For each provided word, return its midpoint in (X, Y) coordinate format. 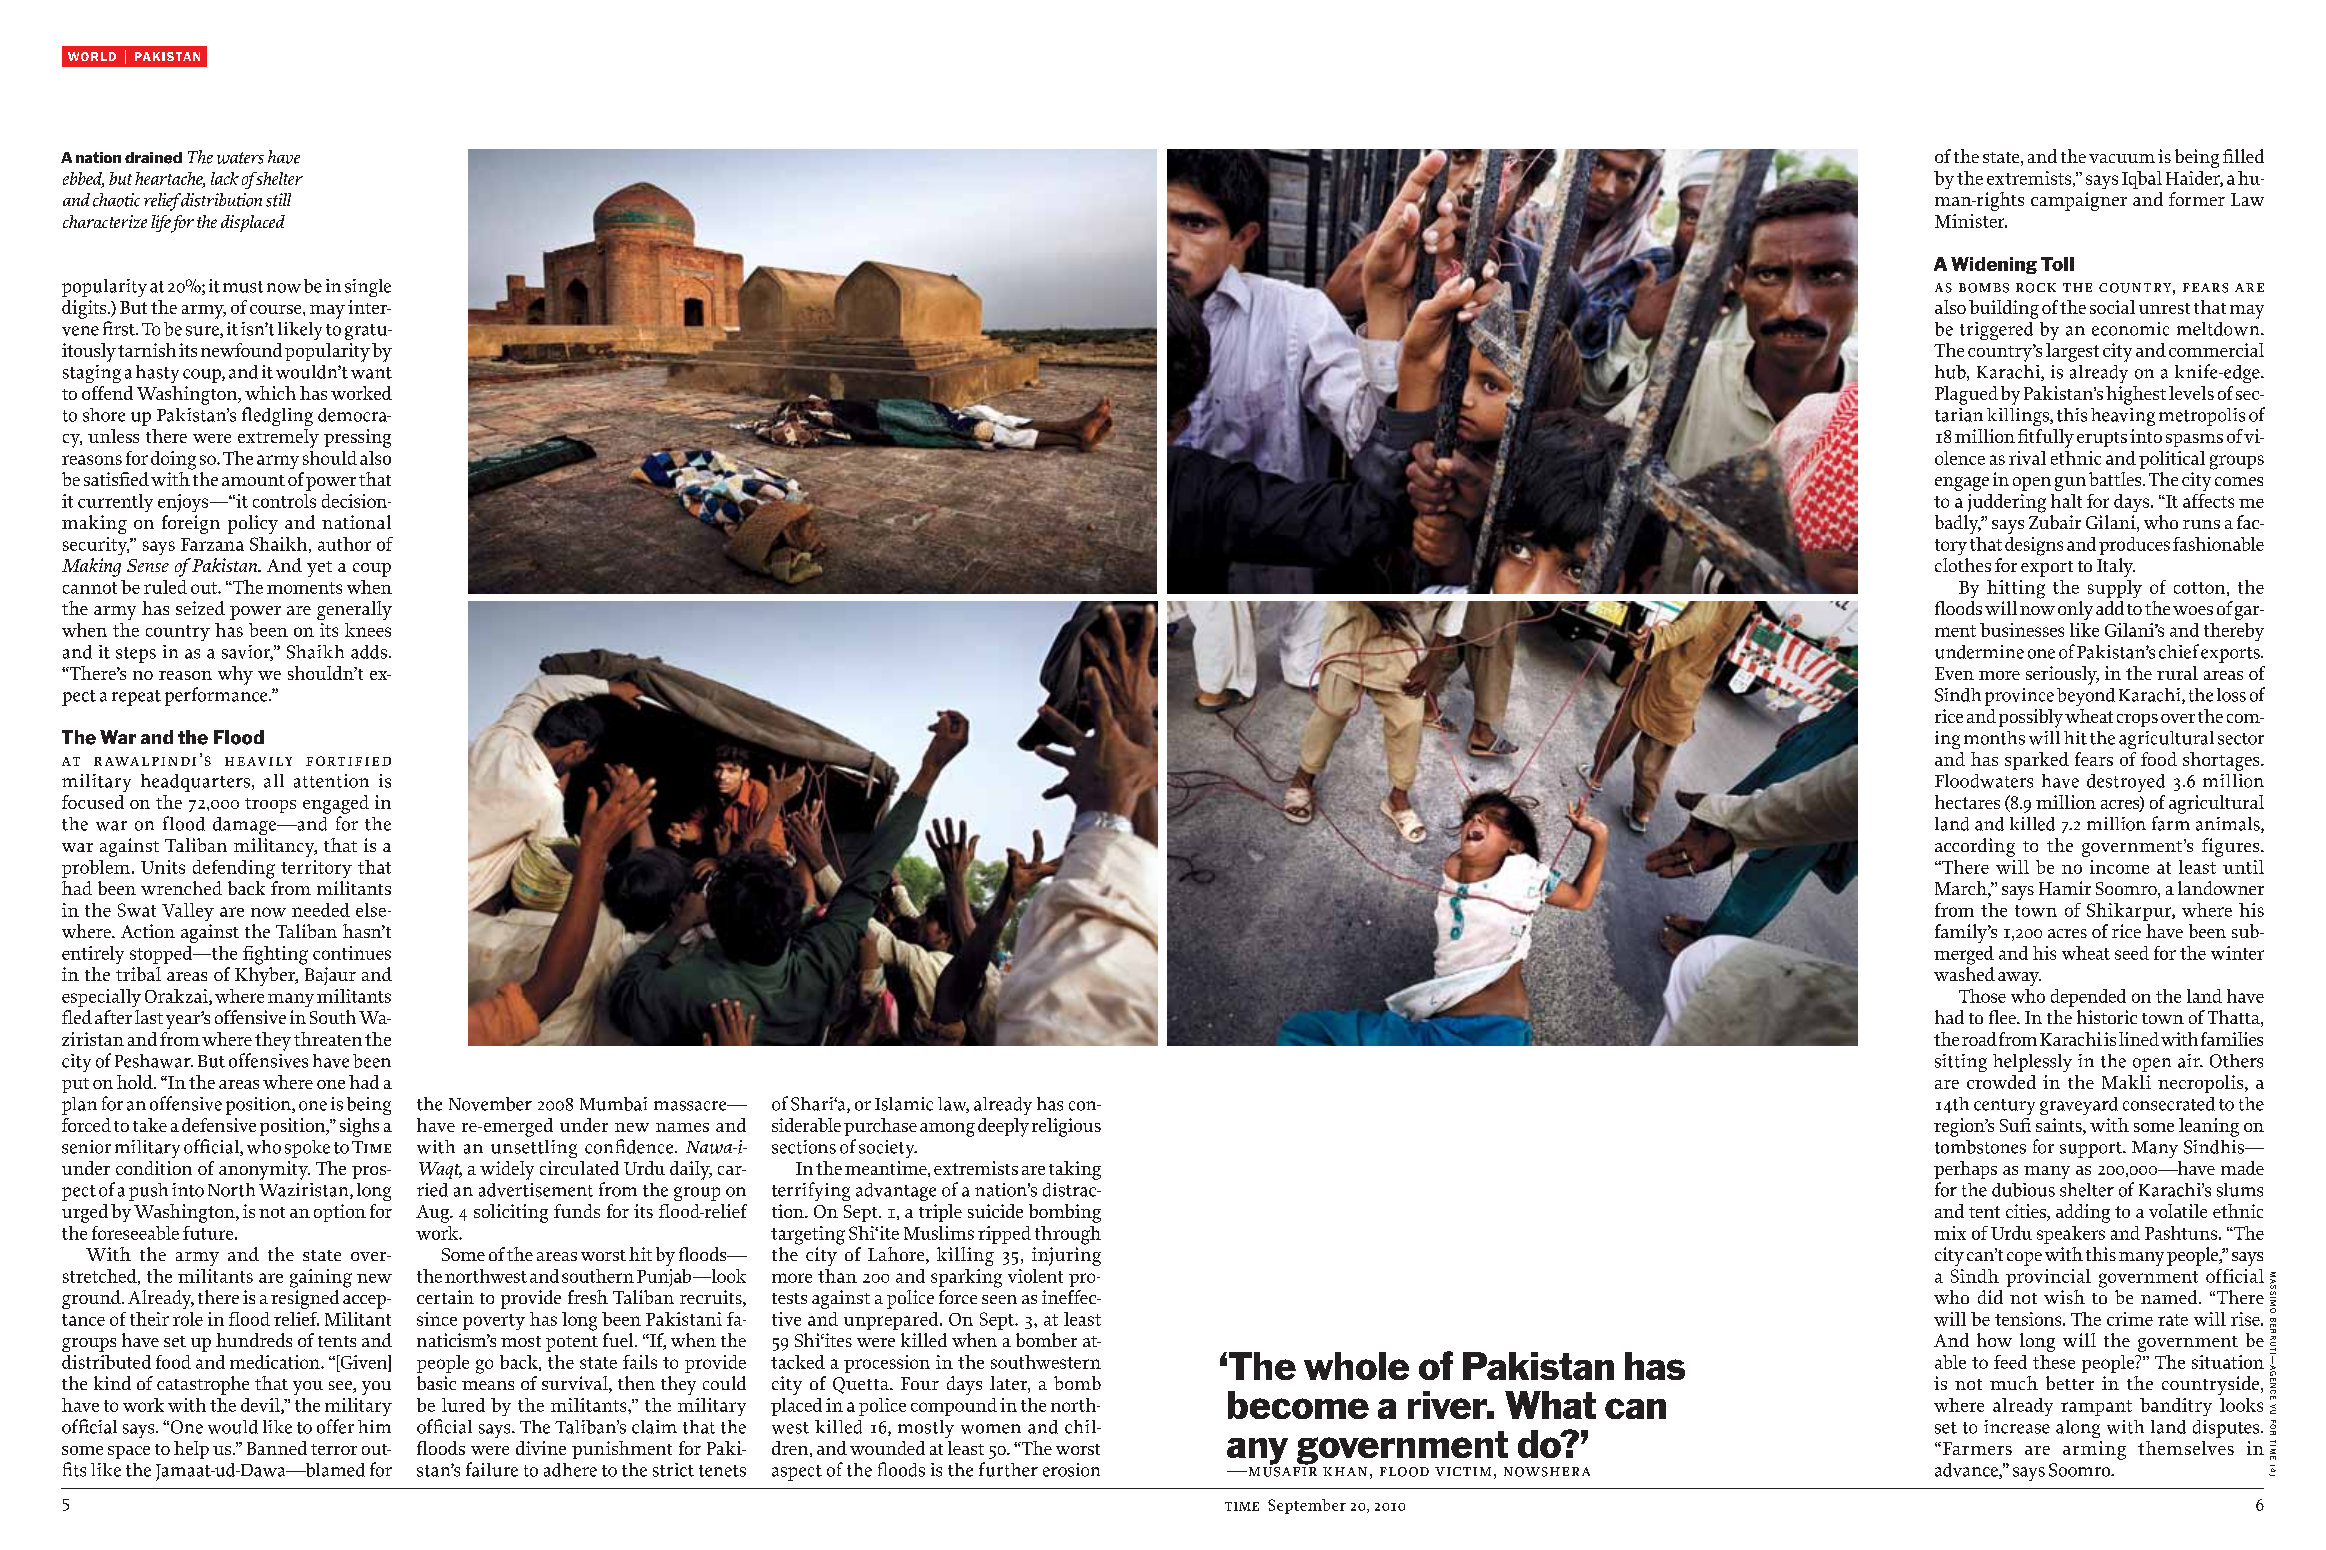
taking (1075, 1170)
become (1298, 1405)
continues (352, 953)
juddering (2007, 503)
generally (354, 610)
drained (153, 158)
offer (335, 1426)
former (2197, 199)
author (344, 544)
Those (1982, 996)
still (278, 200)
